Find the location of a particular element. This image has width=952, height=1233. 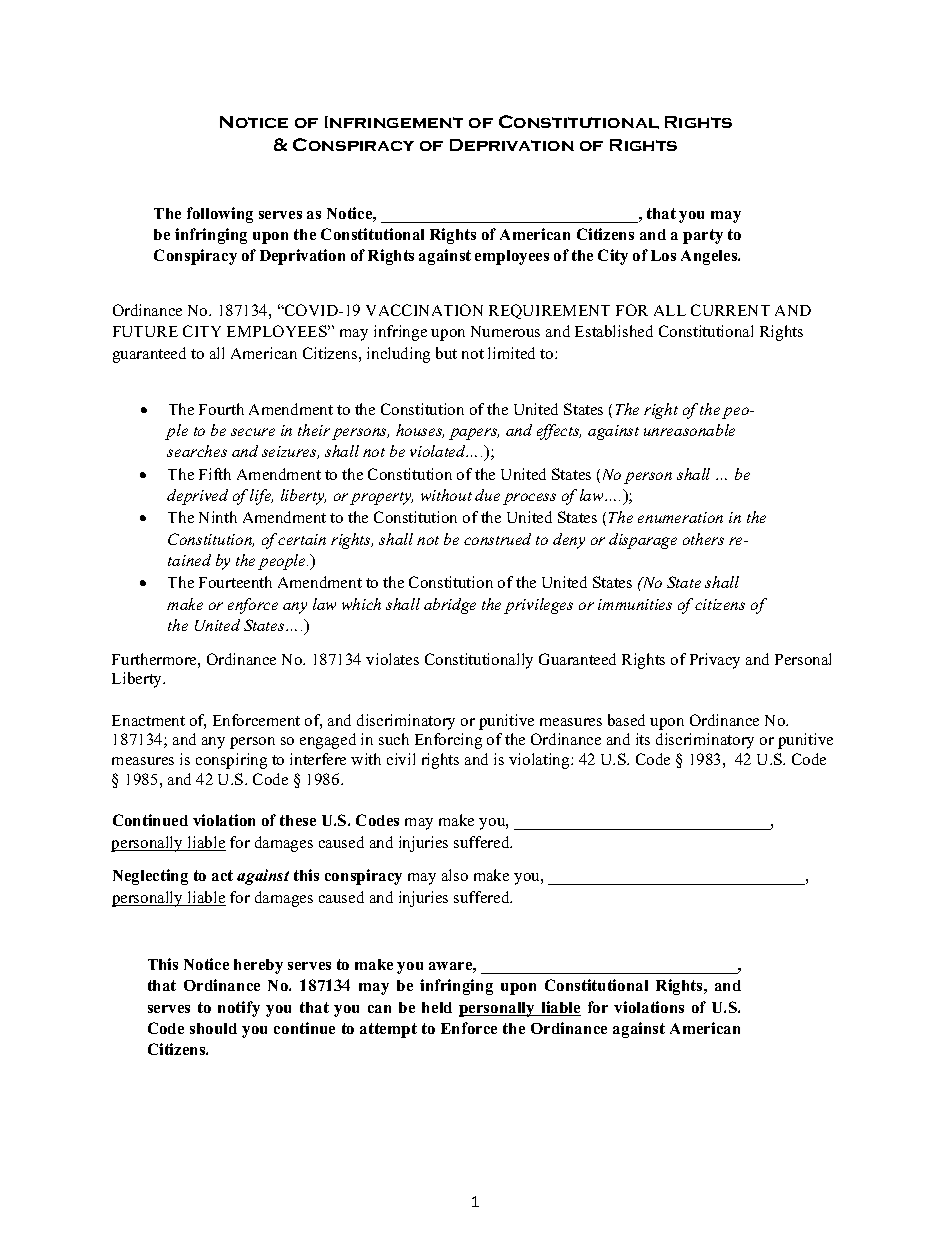

held is located at coordinates (437, 1007).
